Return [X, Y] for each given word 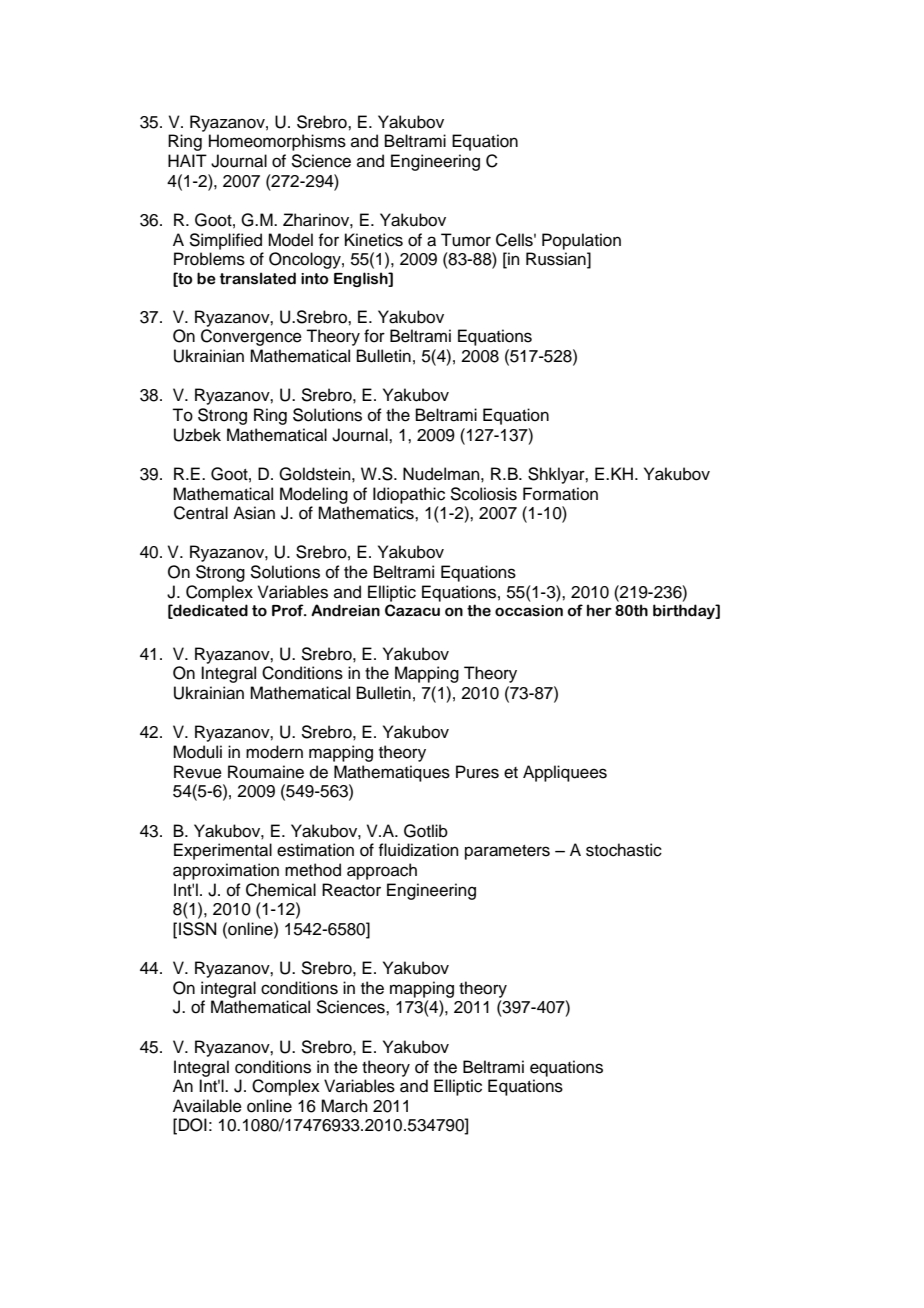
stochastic [624, 850]
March [344, 1106]
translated [258, 278]
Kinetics [374, 240]
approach [382, 871]
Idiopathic [409, 495]
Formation [560, 494]
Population [581, 241]
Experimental [223, 851]
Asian [254, 513]
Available [207, 1106]
